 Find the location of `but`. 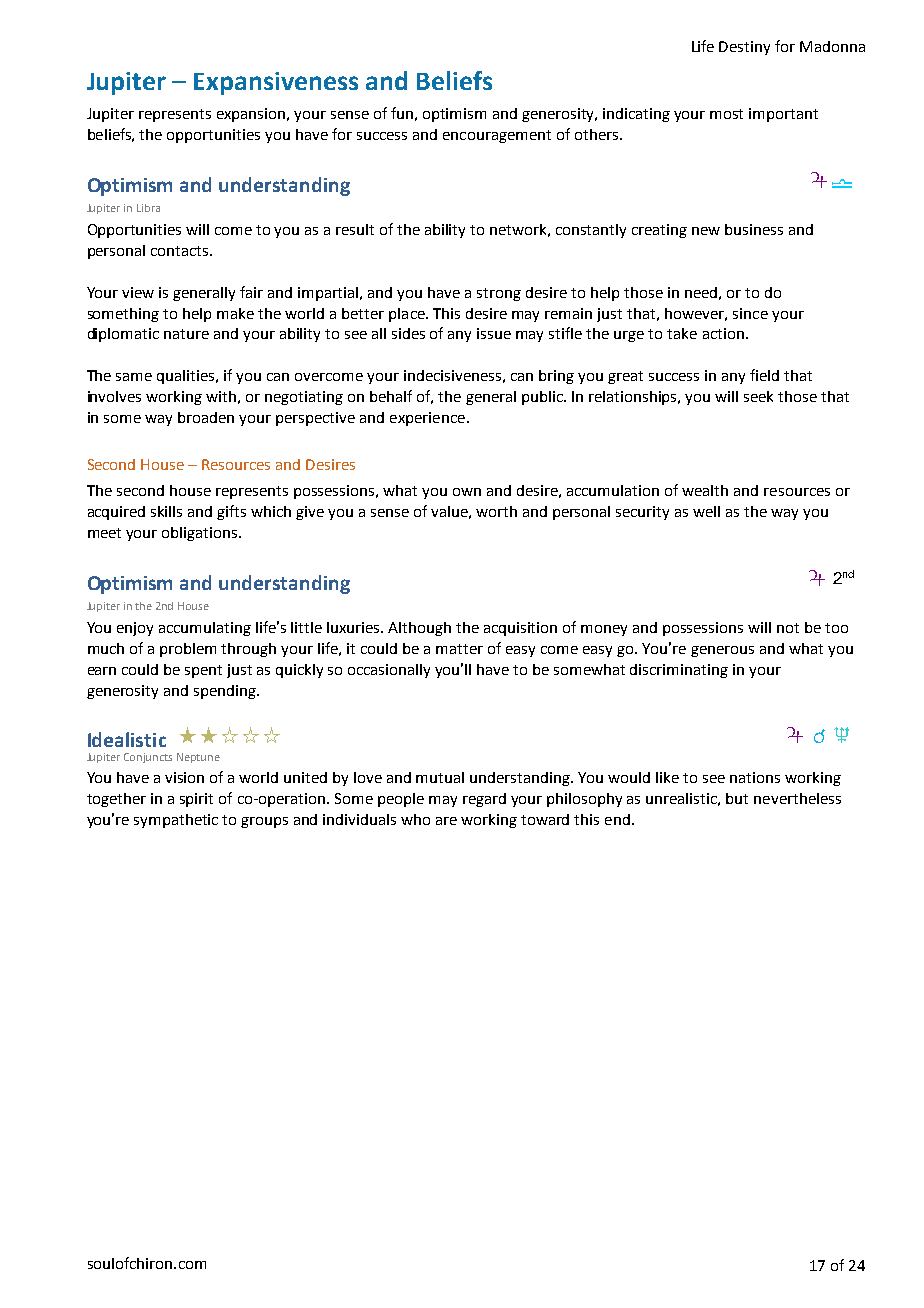

but is located at coordinates (737, 798).
